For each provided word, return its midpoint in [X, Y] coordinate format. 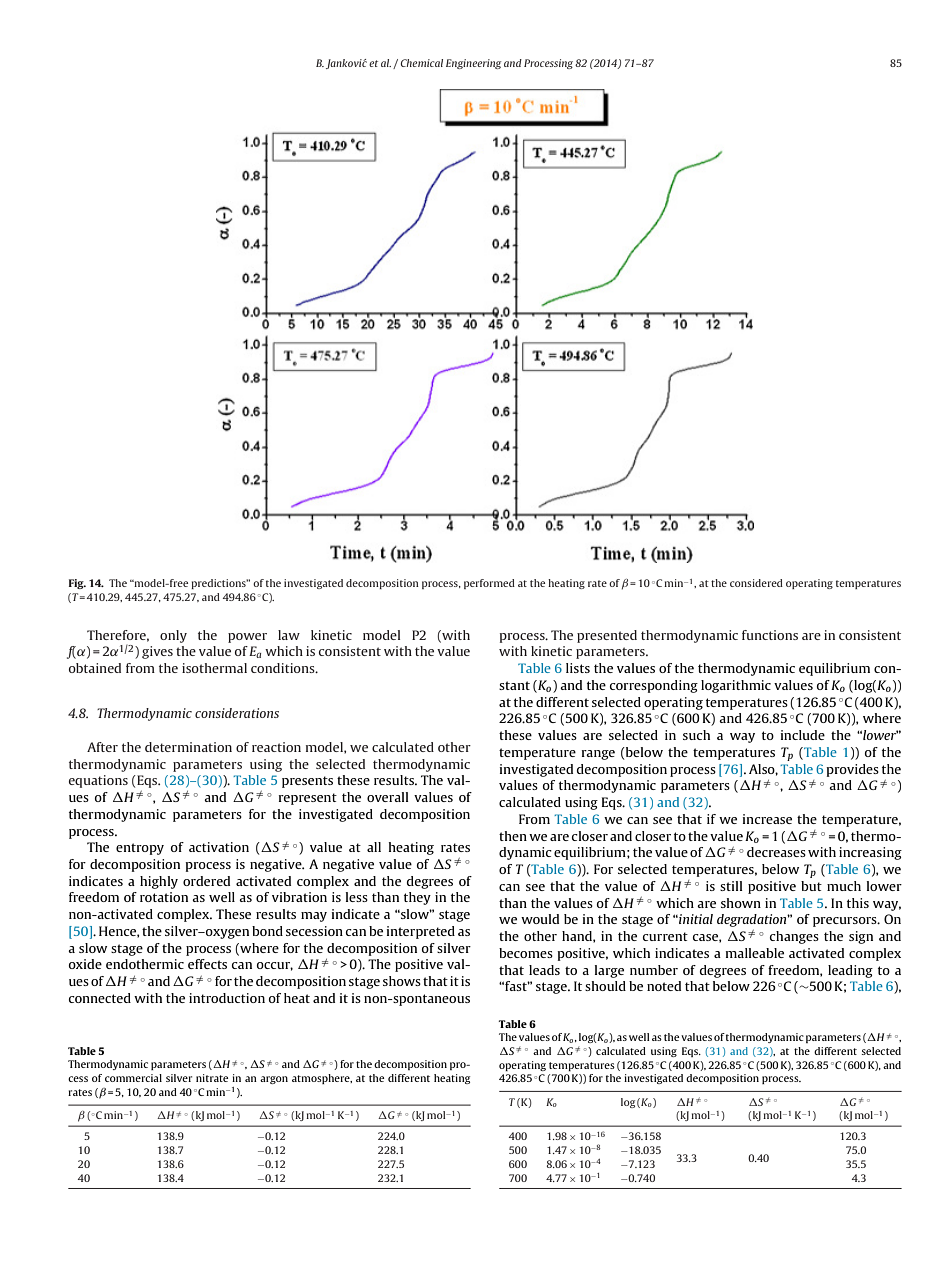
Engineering [474, 64]
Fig [77, 584]
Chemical [422, 63]
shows [402, 981]
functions [770, 635]
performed [489, 584]
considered [756, 583]
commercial [133, 1078]
